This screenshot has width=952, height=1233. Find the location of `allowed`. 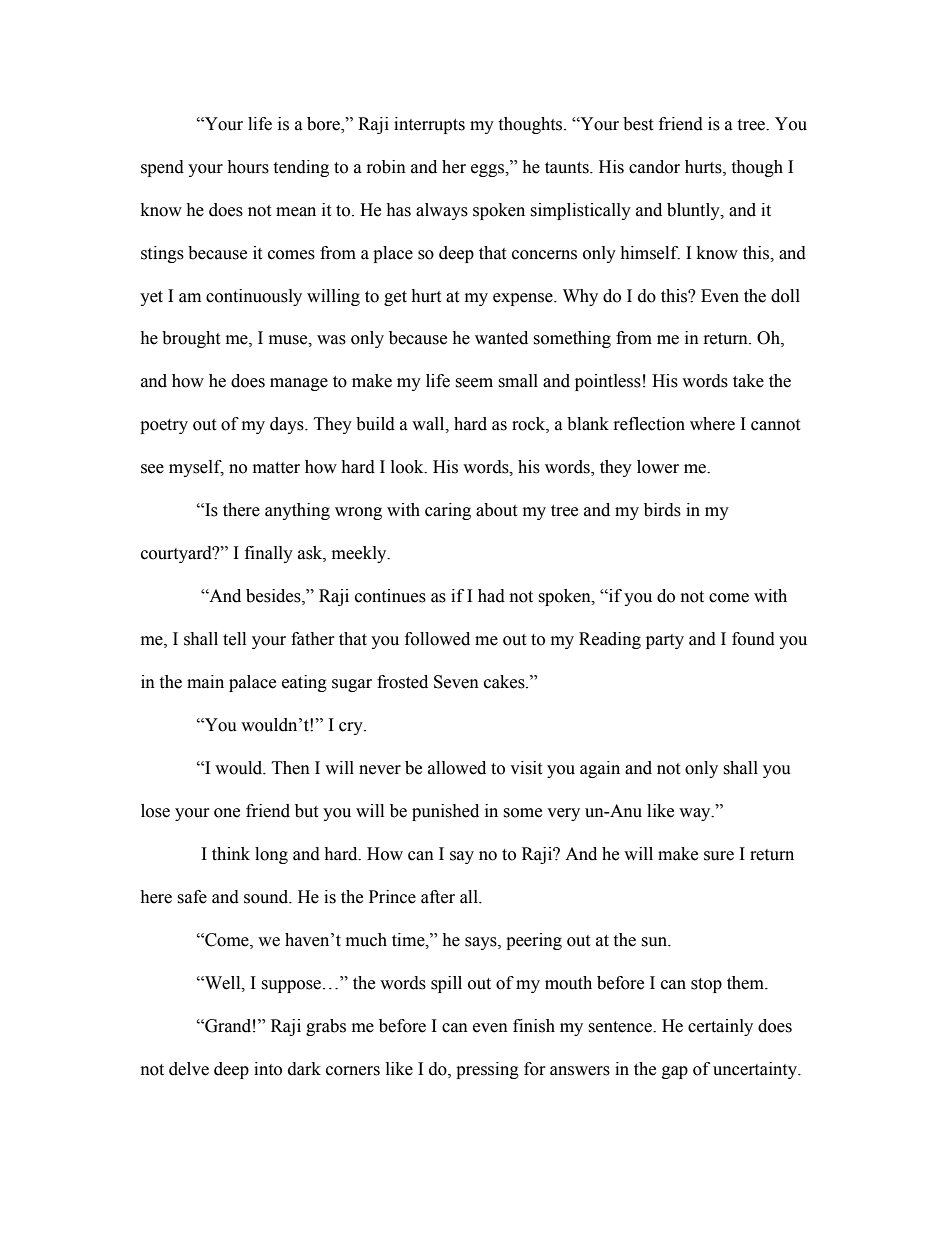

allowed is located at coordinates (457, 768).
